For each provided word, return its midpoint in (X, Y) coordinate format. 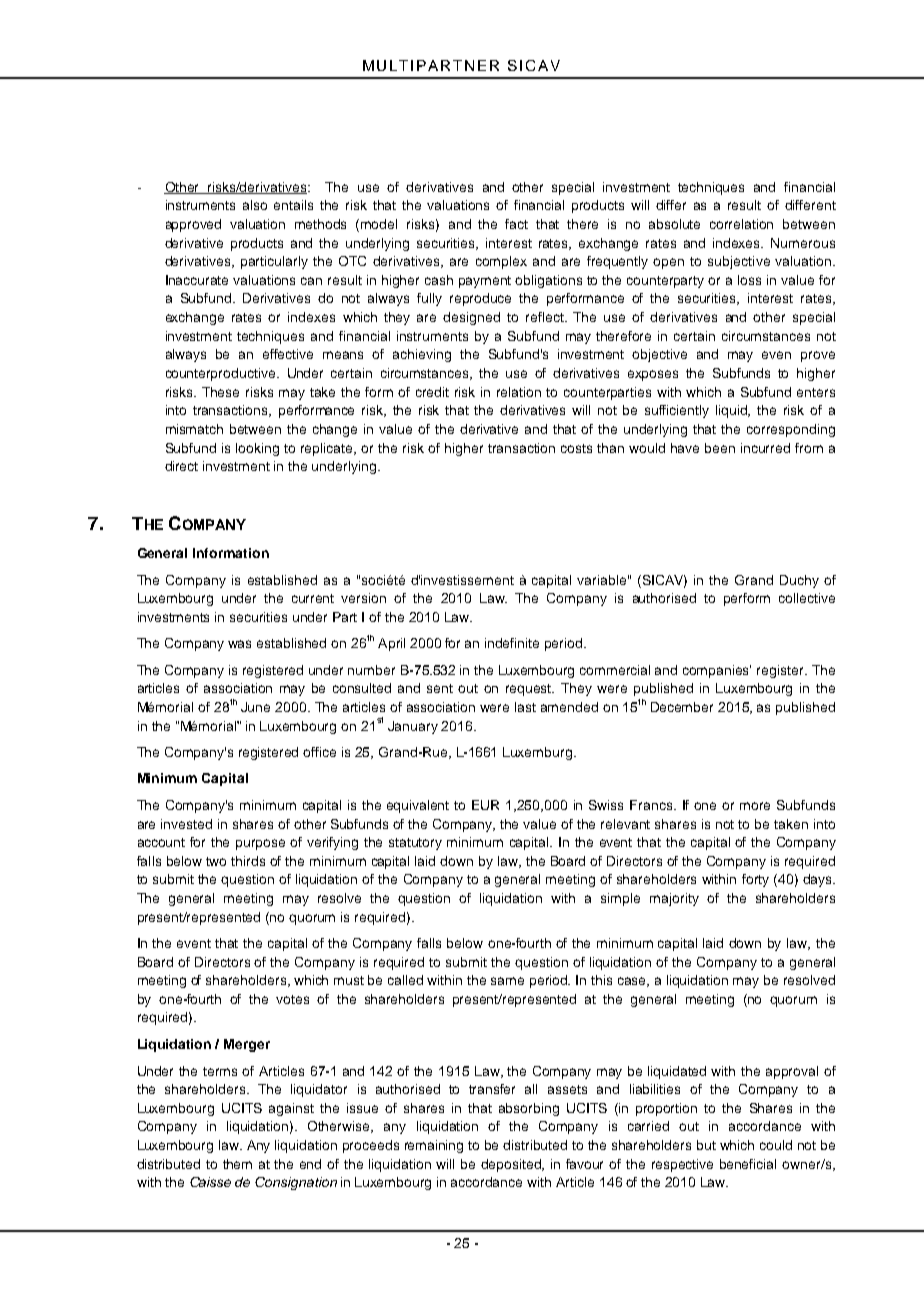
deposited (512, 1165)
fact (516, 224)
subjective (739, 262)
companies (717, 671)
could (776, 1145)
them (237, 1164)
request (530, 690)
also (255, 205)
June (255, 707)
